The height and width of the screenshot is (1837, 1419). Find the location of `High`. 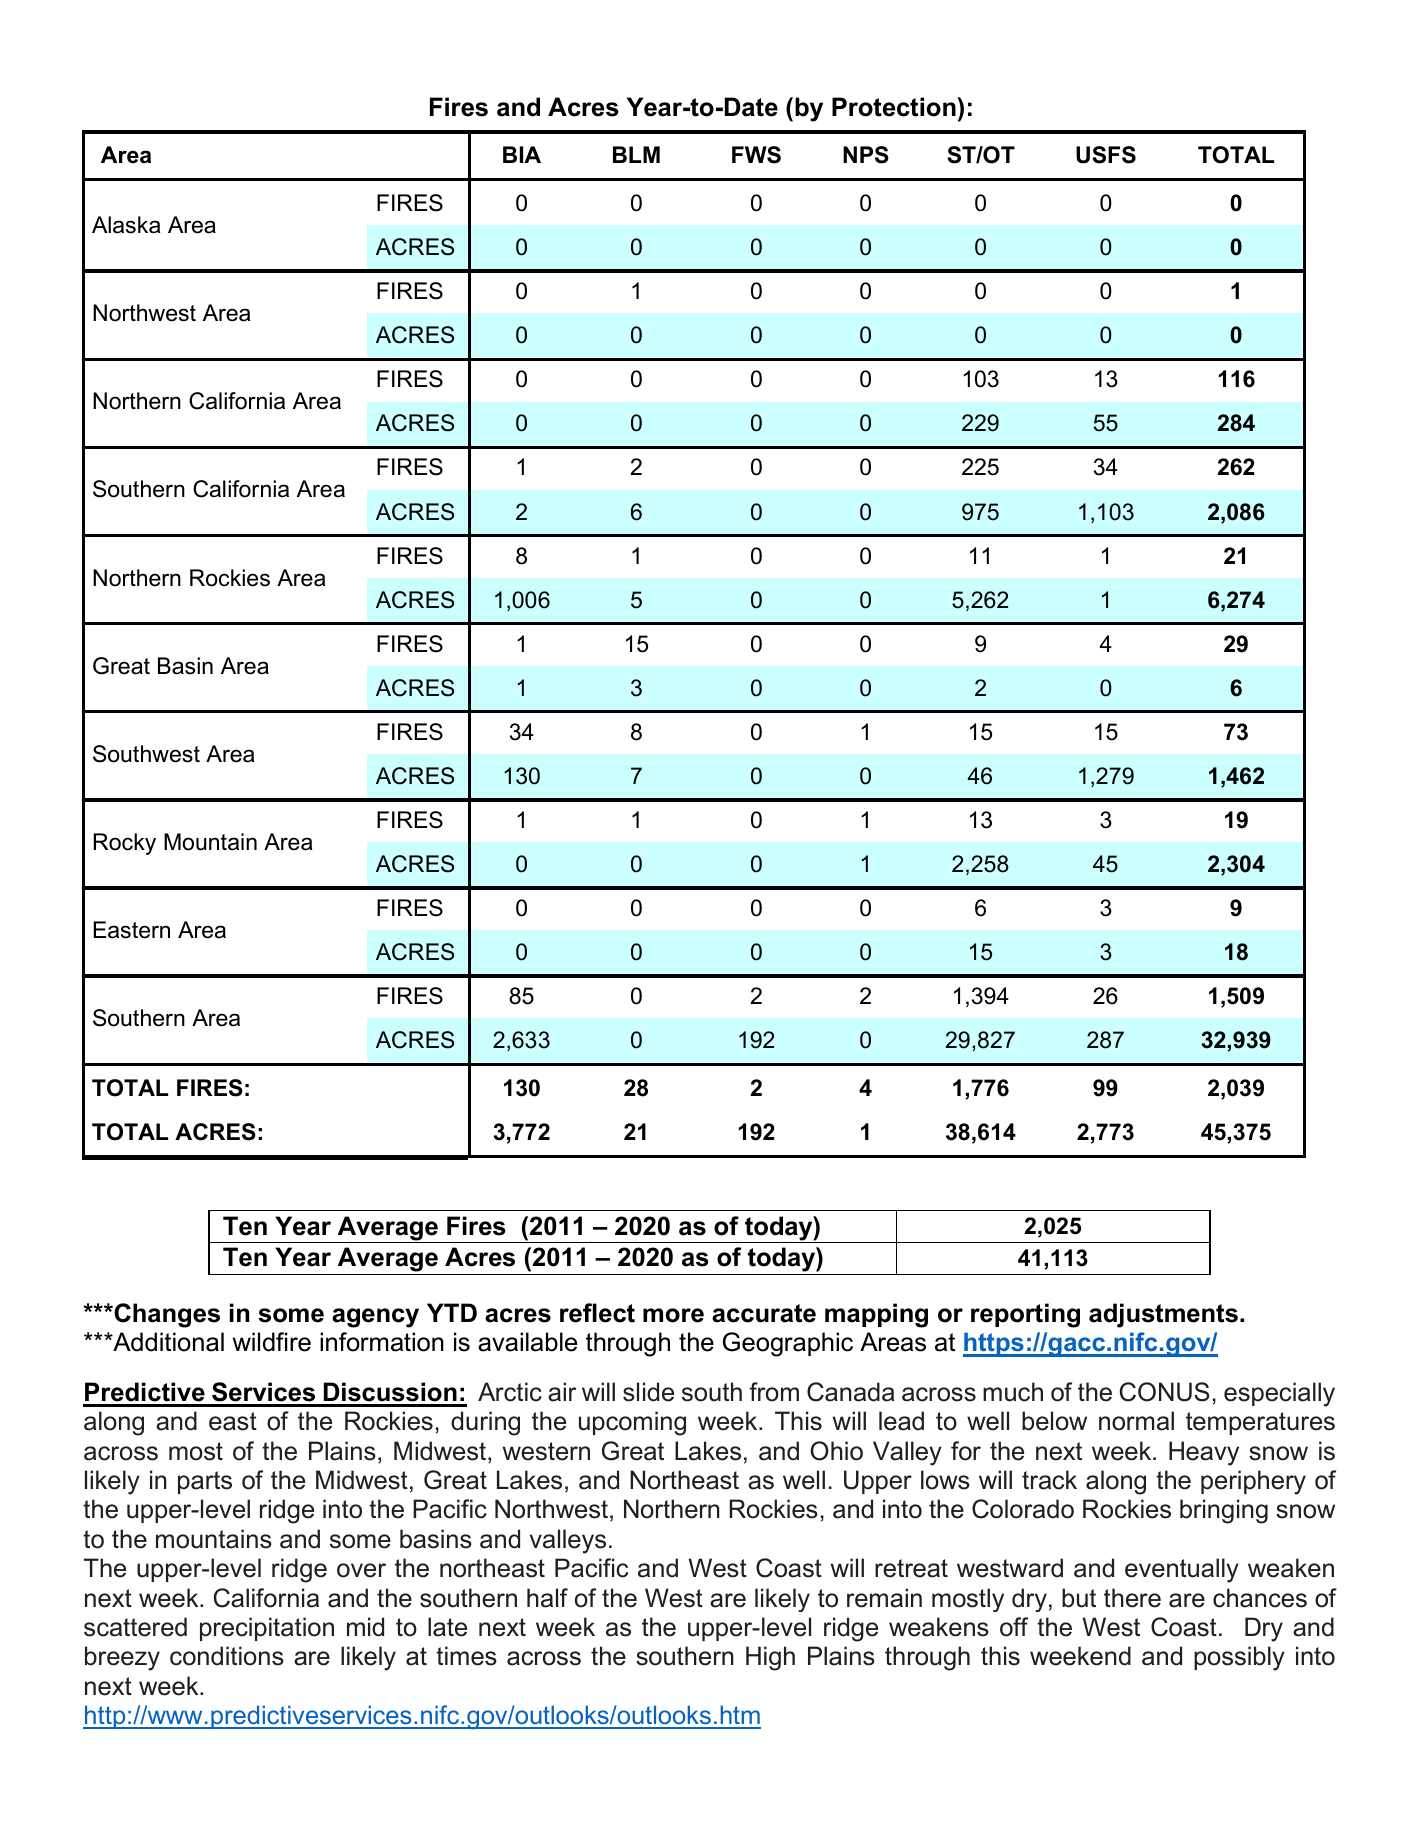

High is located at coordinates (770, 1658).
